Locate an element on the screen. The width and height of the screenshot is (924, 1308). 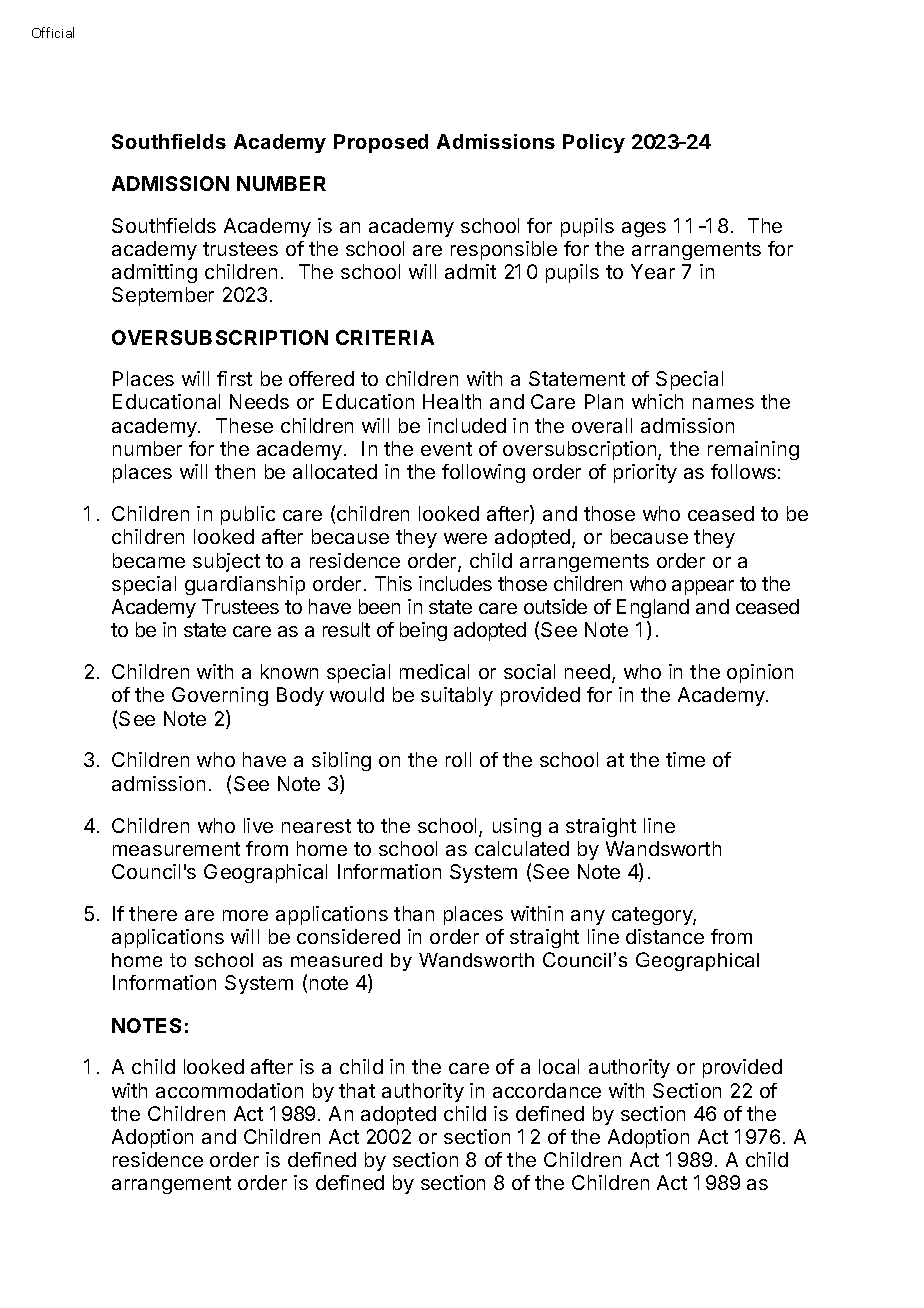
local is located at coordinates (559, 1066).
